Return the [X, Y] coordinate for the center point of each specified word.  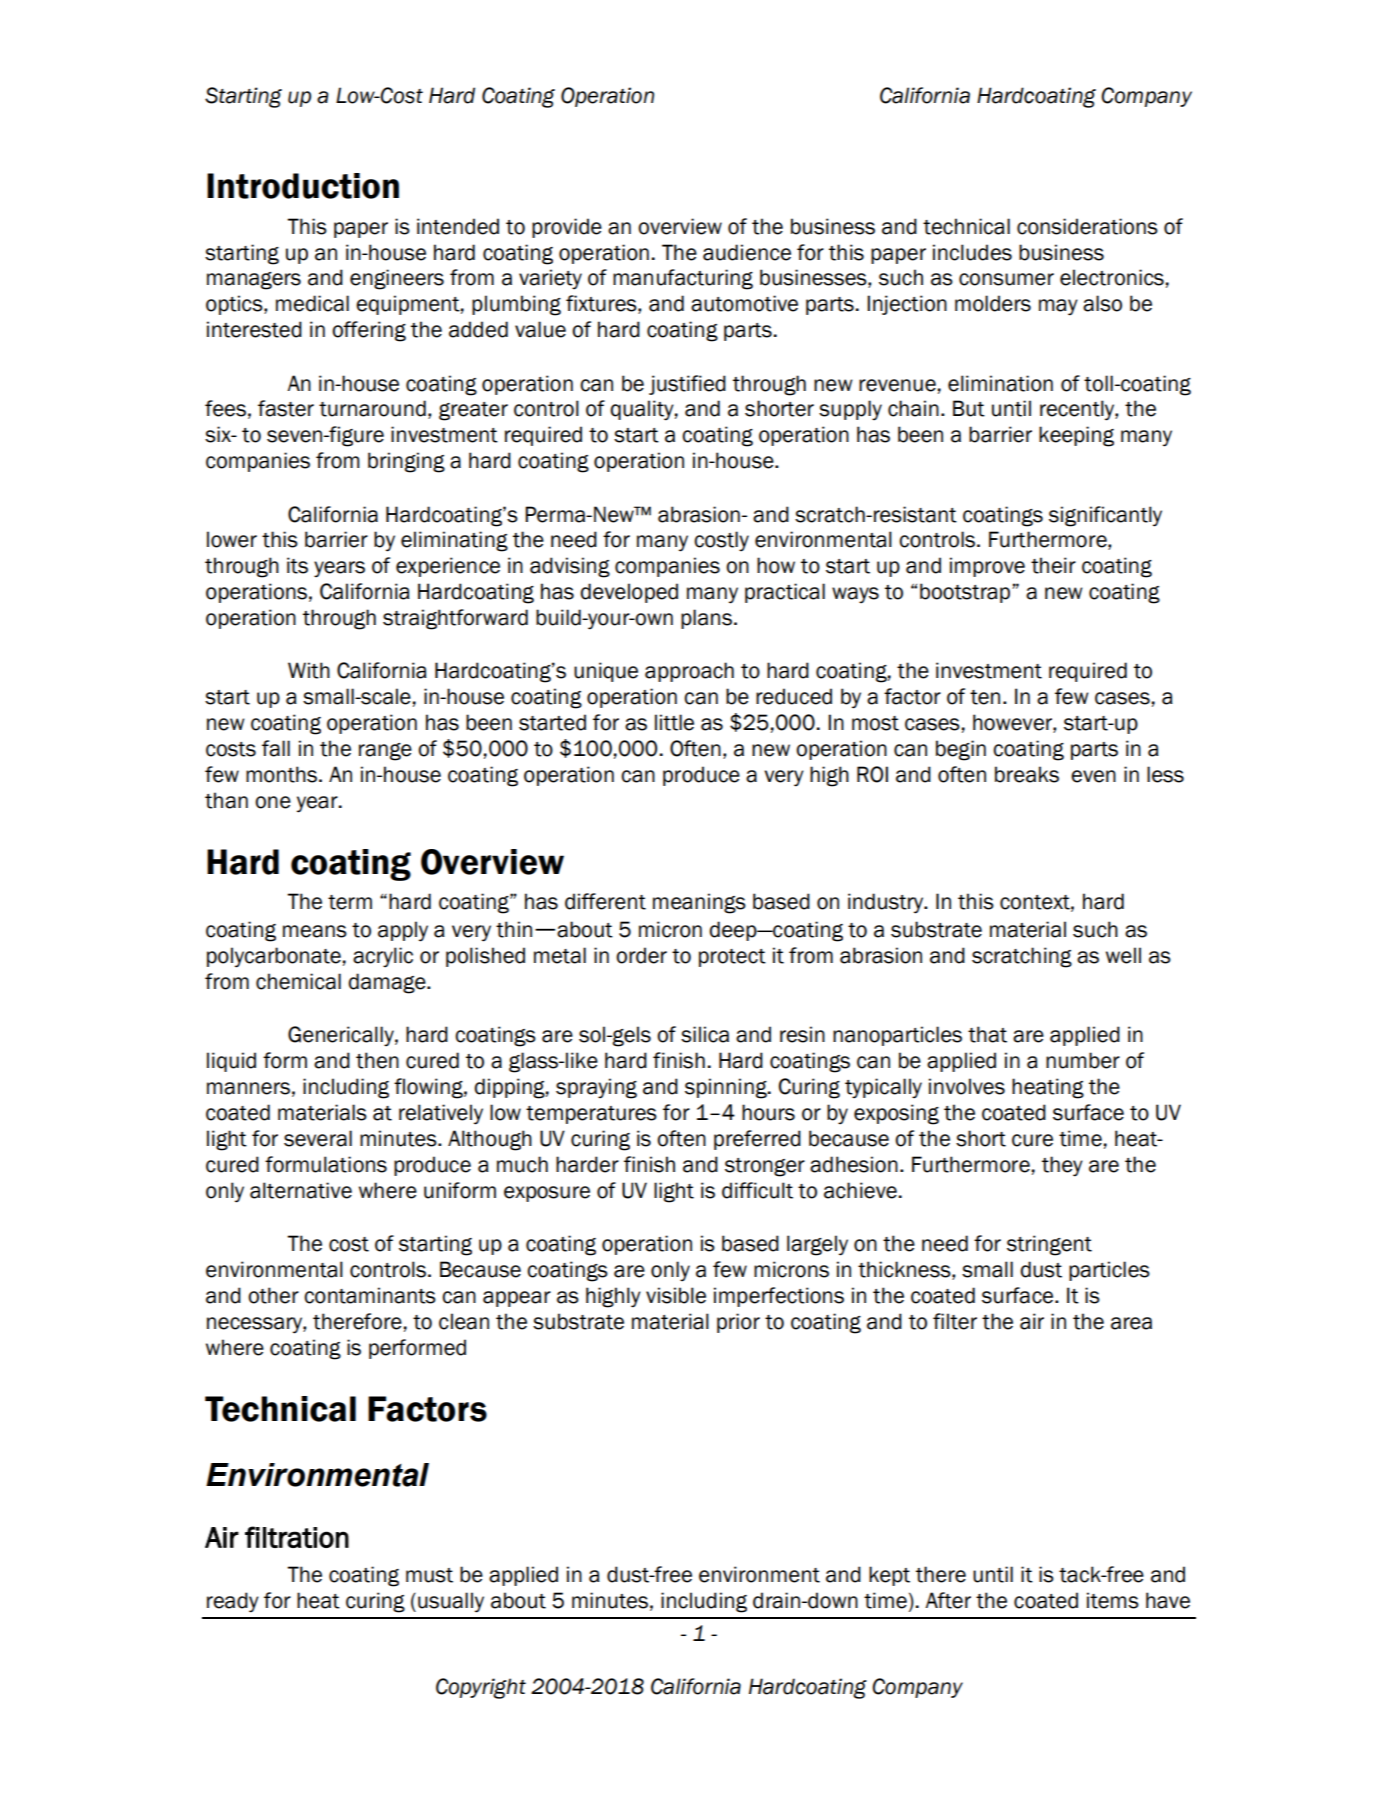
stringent [1049, 1245]
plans [706, 619]
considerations [1087, 226]
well [1123, 955]
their [1053, 565]
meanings [699, 903]
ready [233, 1602]
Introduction [303, 186]
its [297, 565]
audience [747, 252]
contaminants [370, 1295]
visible [676, 1295]
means [315, 931]
